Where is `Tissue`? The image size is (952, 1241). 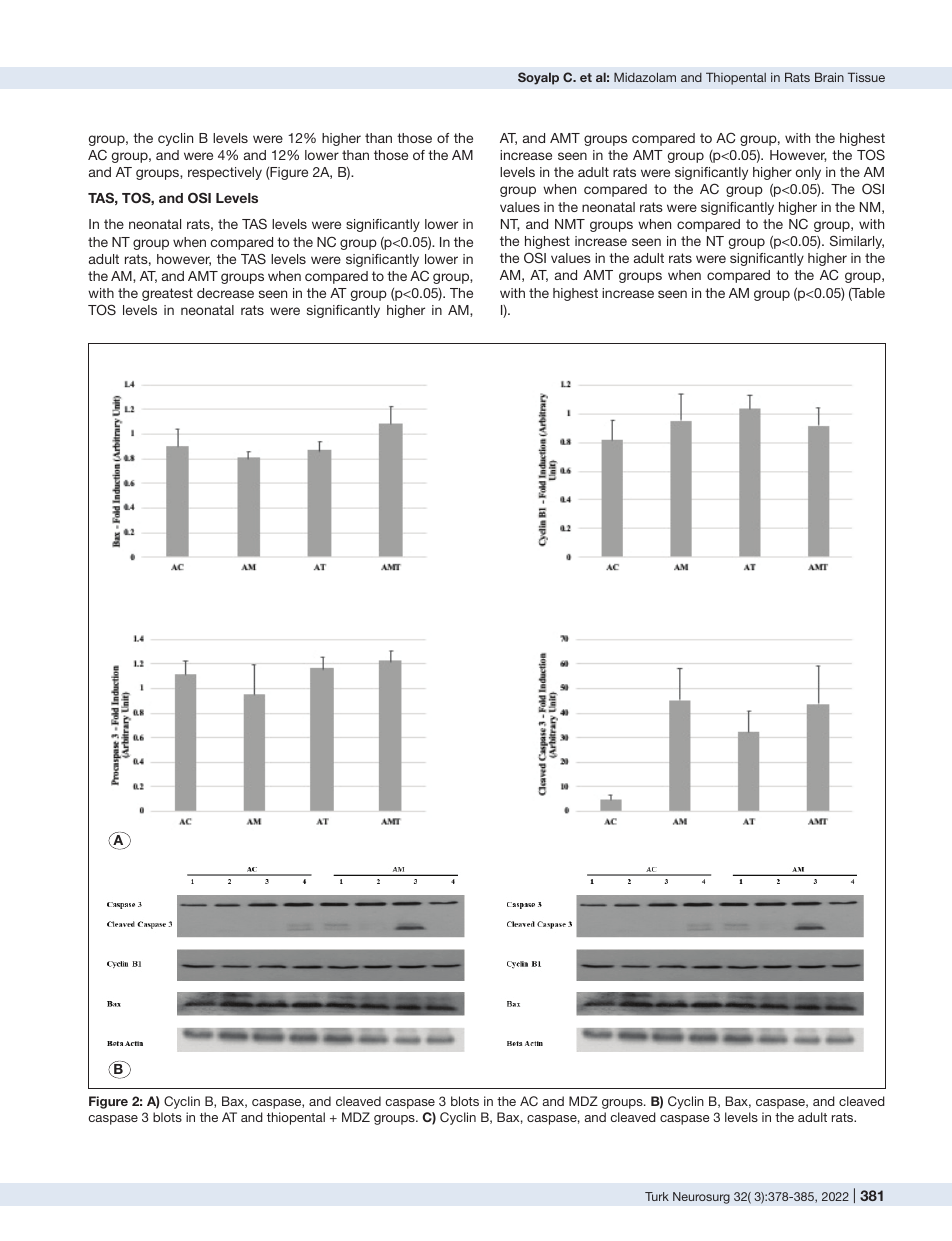
Tissue is located at coordinates (866, 77).
